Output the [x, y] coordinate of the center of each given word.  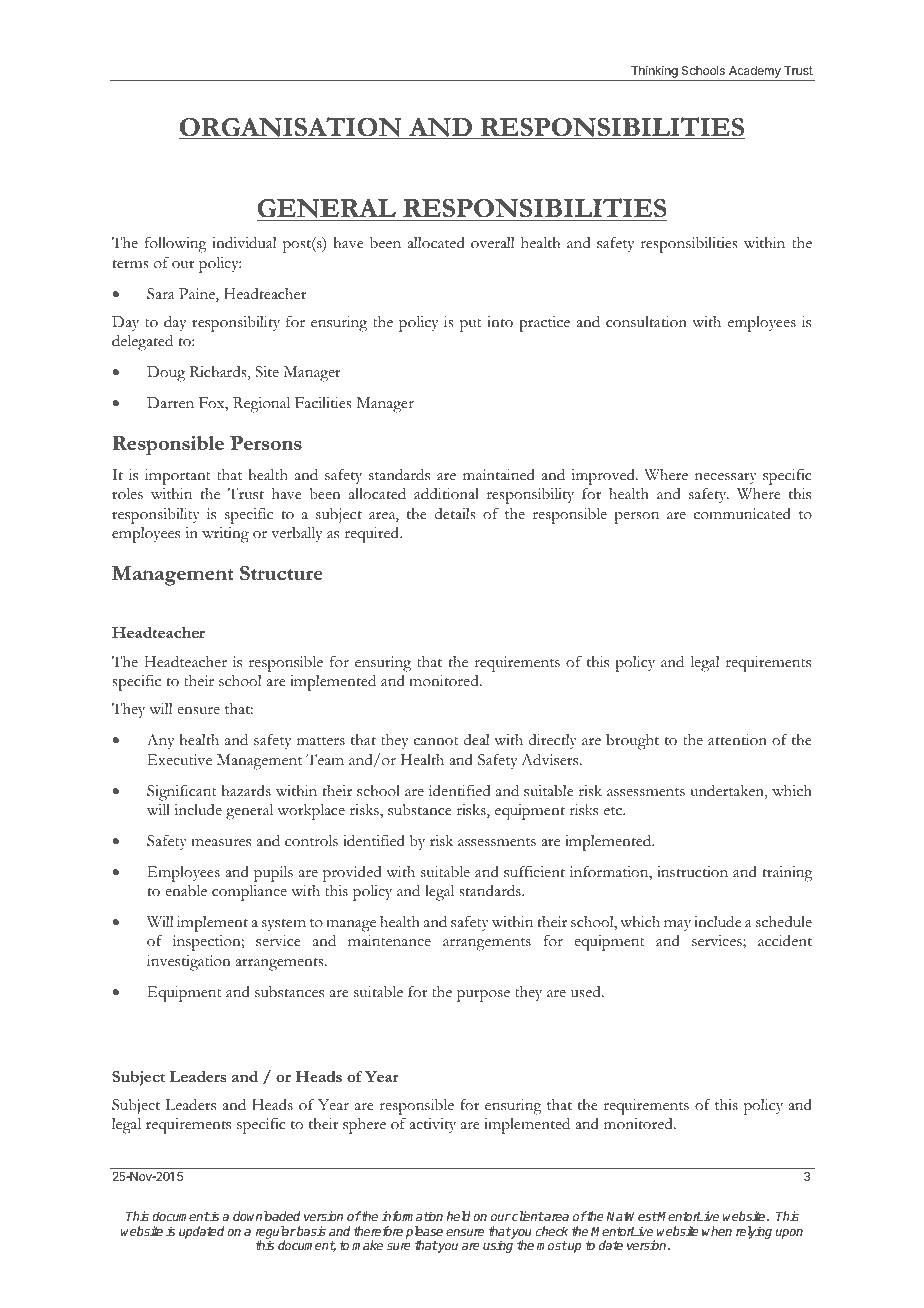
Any [161, 741]
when [717, 1231]
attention [737, 740]
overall [493, 242]
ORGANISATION [291, 128]
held [459, 1216]
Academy [755, 73]
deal [477, 740]
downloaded [266, 1216]
